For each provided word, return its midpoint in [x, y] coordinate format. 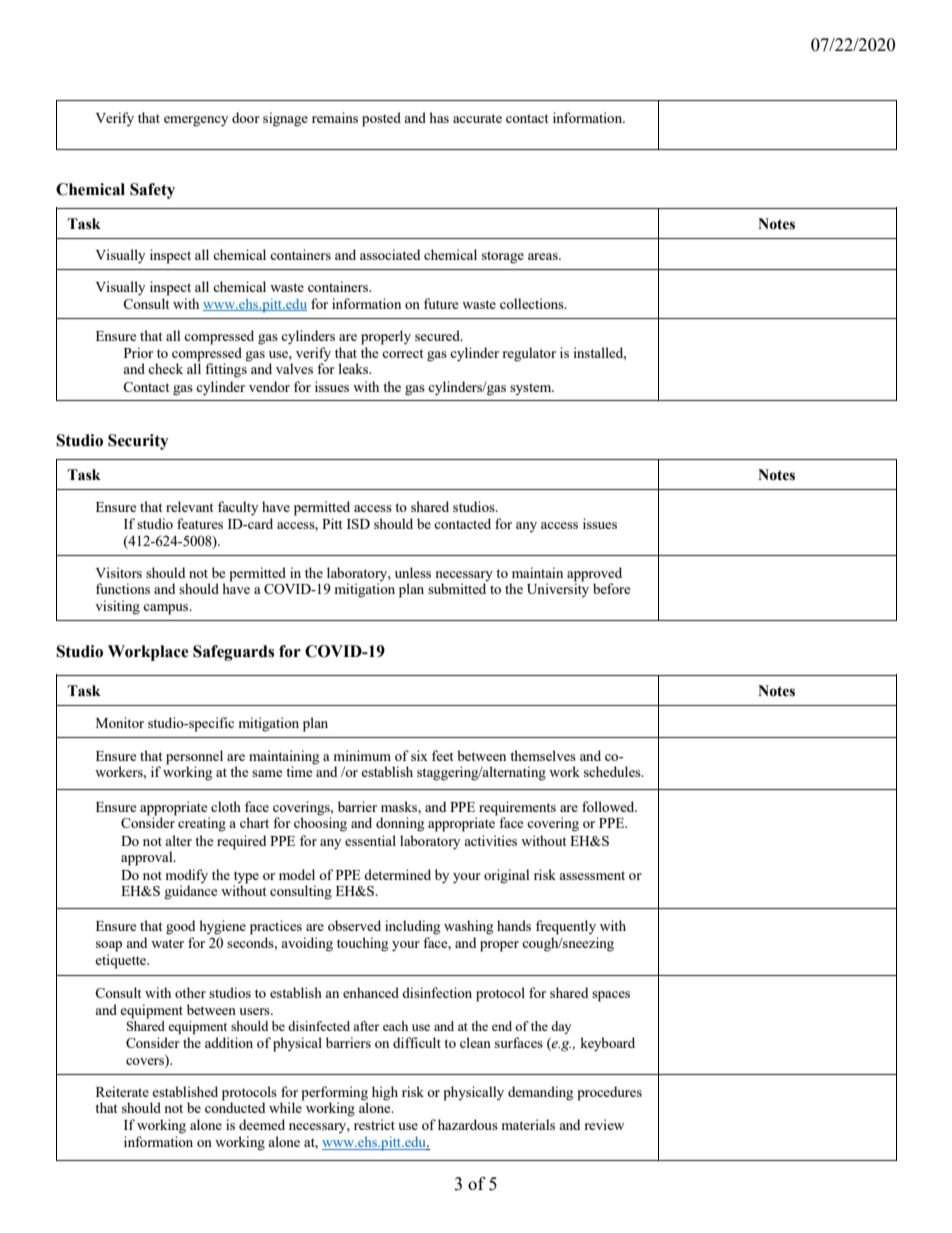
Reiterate [122, 1091]
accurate [477, 118]
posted [381, 119]
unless [413, 572]
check [165, 368]
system [532, 389]
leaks [354, 368]
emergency [196, 121]
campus [167, 609]
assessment [592, 875]
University [558, 590]
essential [370, 840]
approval [148, 858]
